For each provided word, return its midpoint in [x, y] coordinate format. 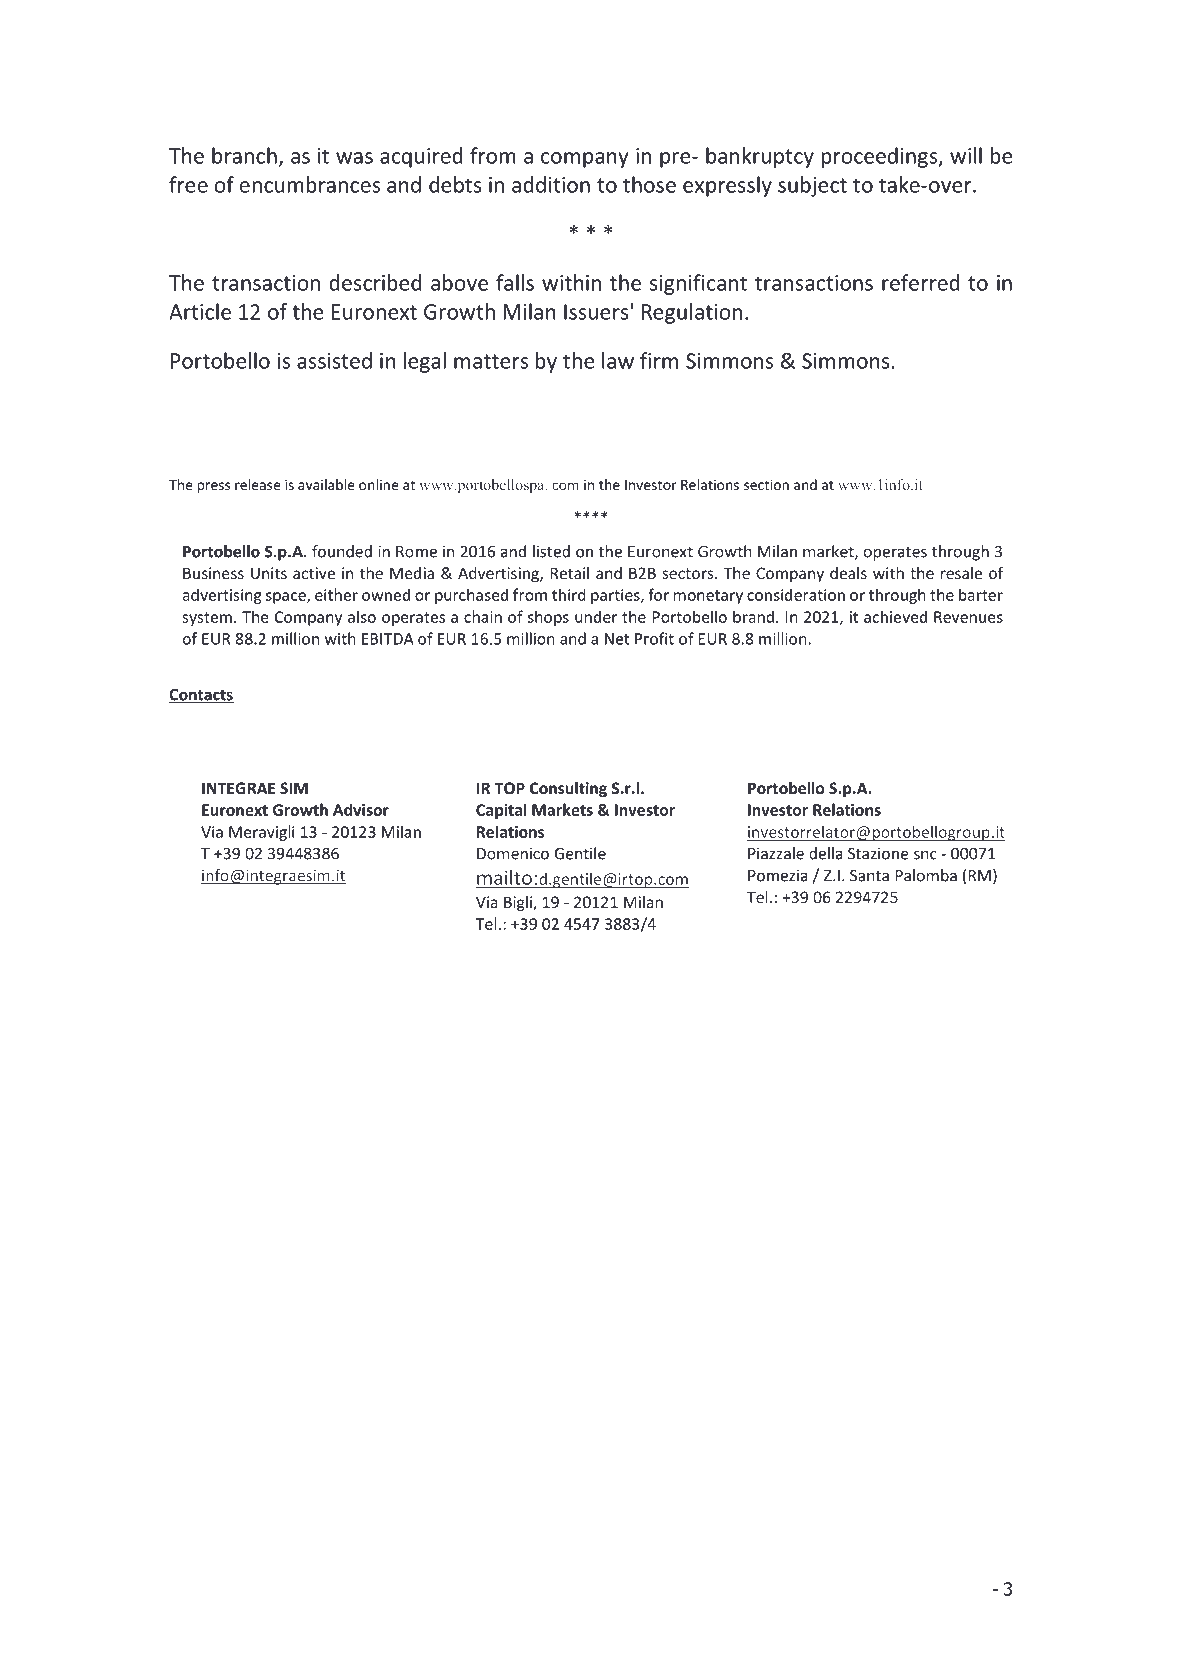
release [257, 484]
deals [848, 573]
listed [551, 551]
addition [551, 184]
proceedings [880, 157]
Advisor [361, 809]
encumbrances [310, 184]
